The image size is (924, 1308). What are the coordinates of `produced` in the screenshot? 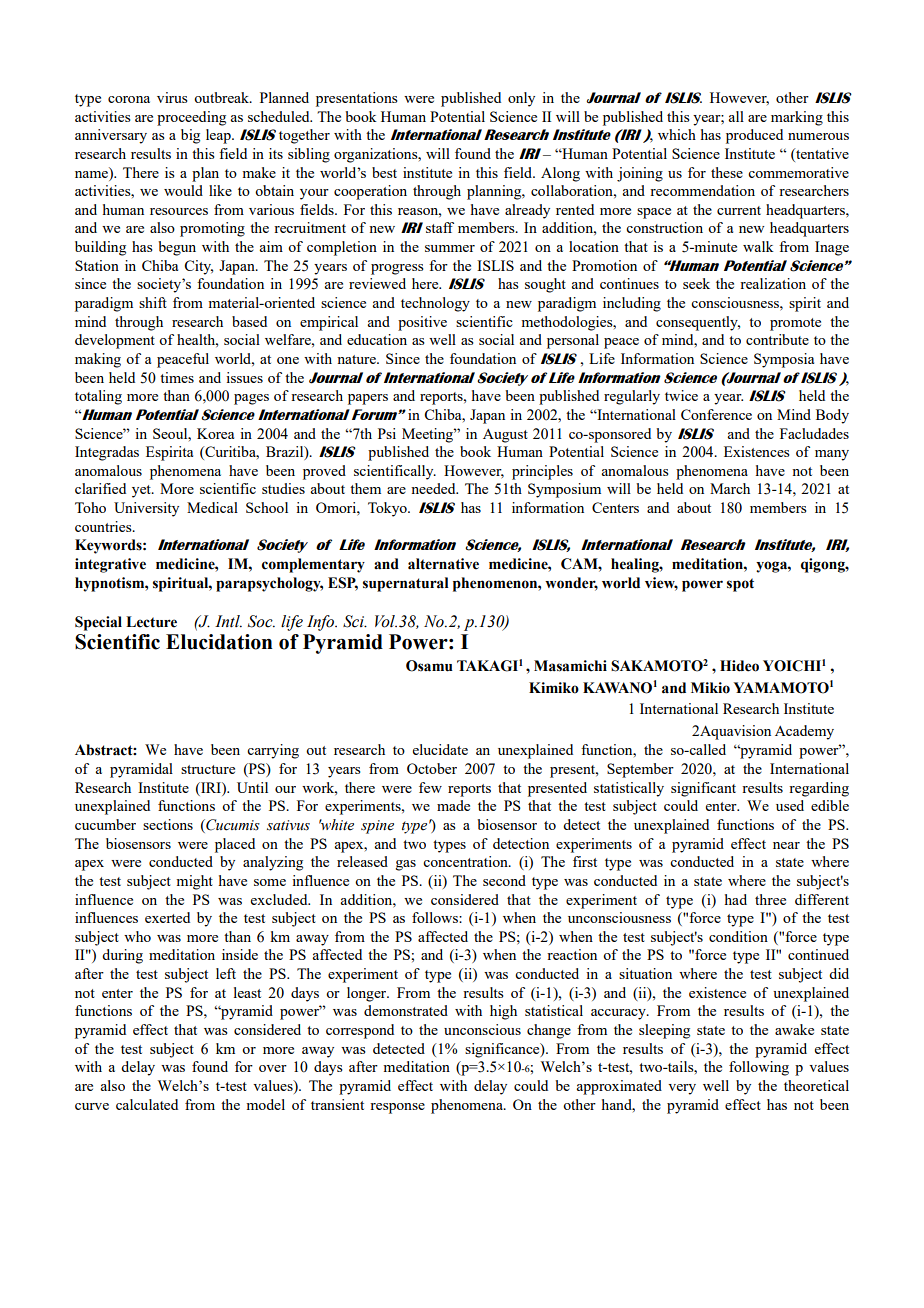 It's located at (754, 136).
